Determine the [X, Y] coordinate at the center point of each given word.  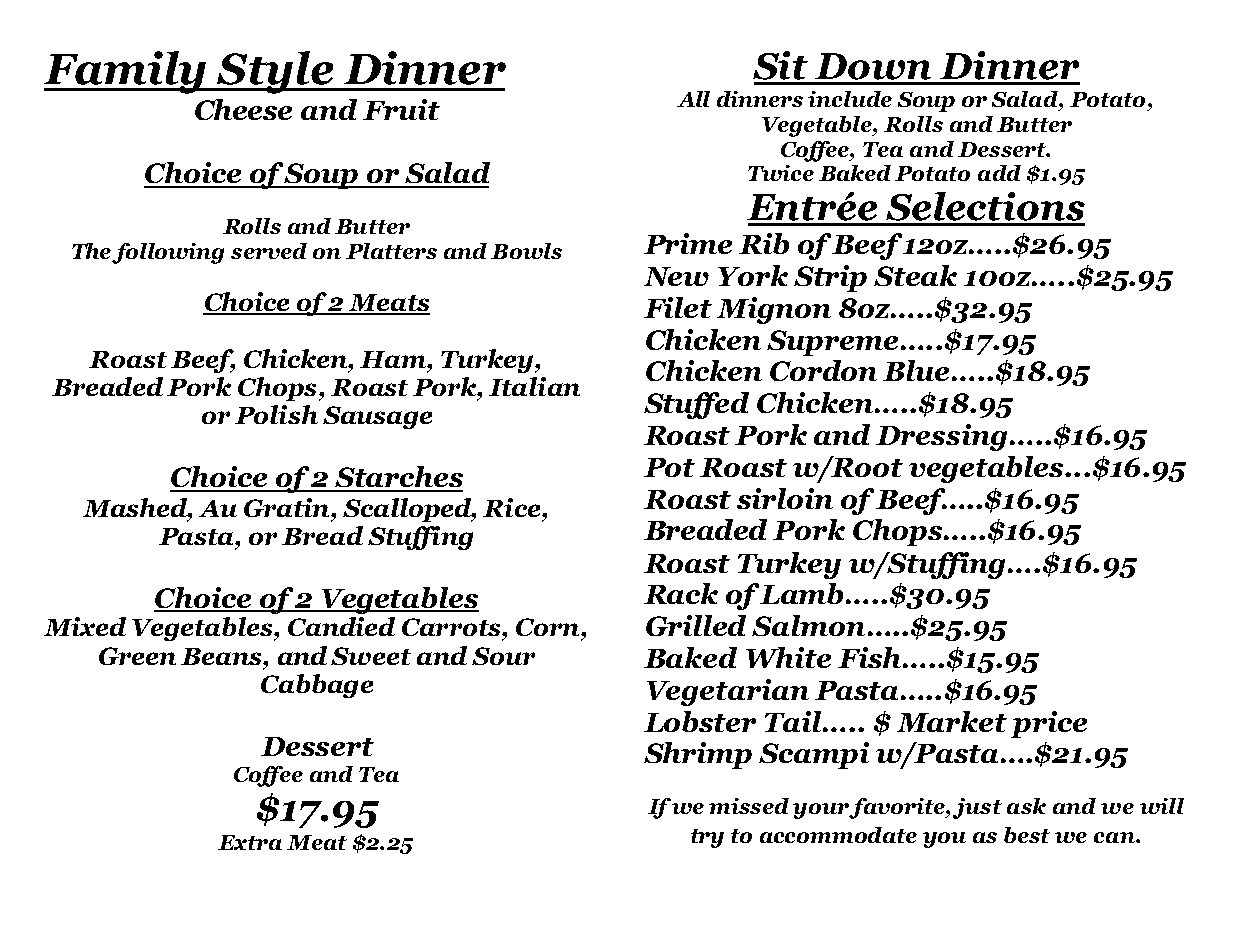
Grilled [696, 625]
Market [952, 721]
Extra [250, 842]
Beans [222, 656]
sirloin [785, 498]
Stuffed [696, 405]
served [269, 251]
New [676, 276]
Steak [915, 275]
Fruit [401, 109]
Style [275, 72]
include [850, 99]
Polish [276, 414]
